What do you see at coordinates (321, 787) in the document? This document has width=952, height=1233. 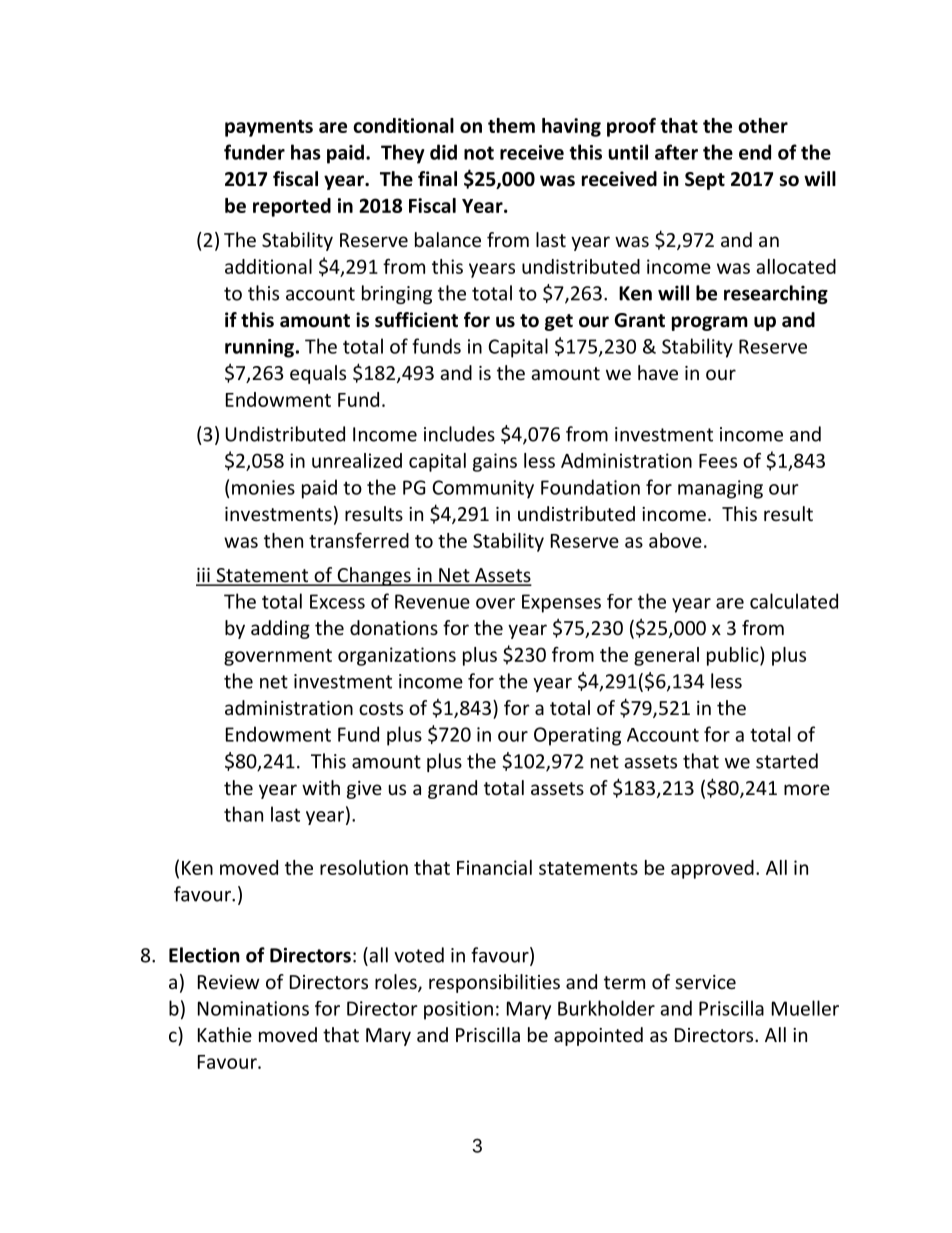 I see `with` at bounding box center [321, 787].
